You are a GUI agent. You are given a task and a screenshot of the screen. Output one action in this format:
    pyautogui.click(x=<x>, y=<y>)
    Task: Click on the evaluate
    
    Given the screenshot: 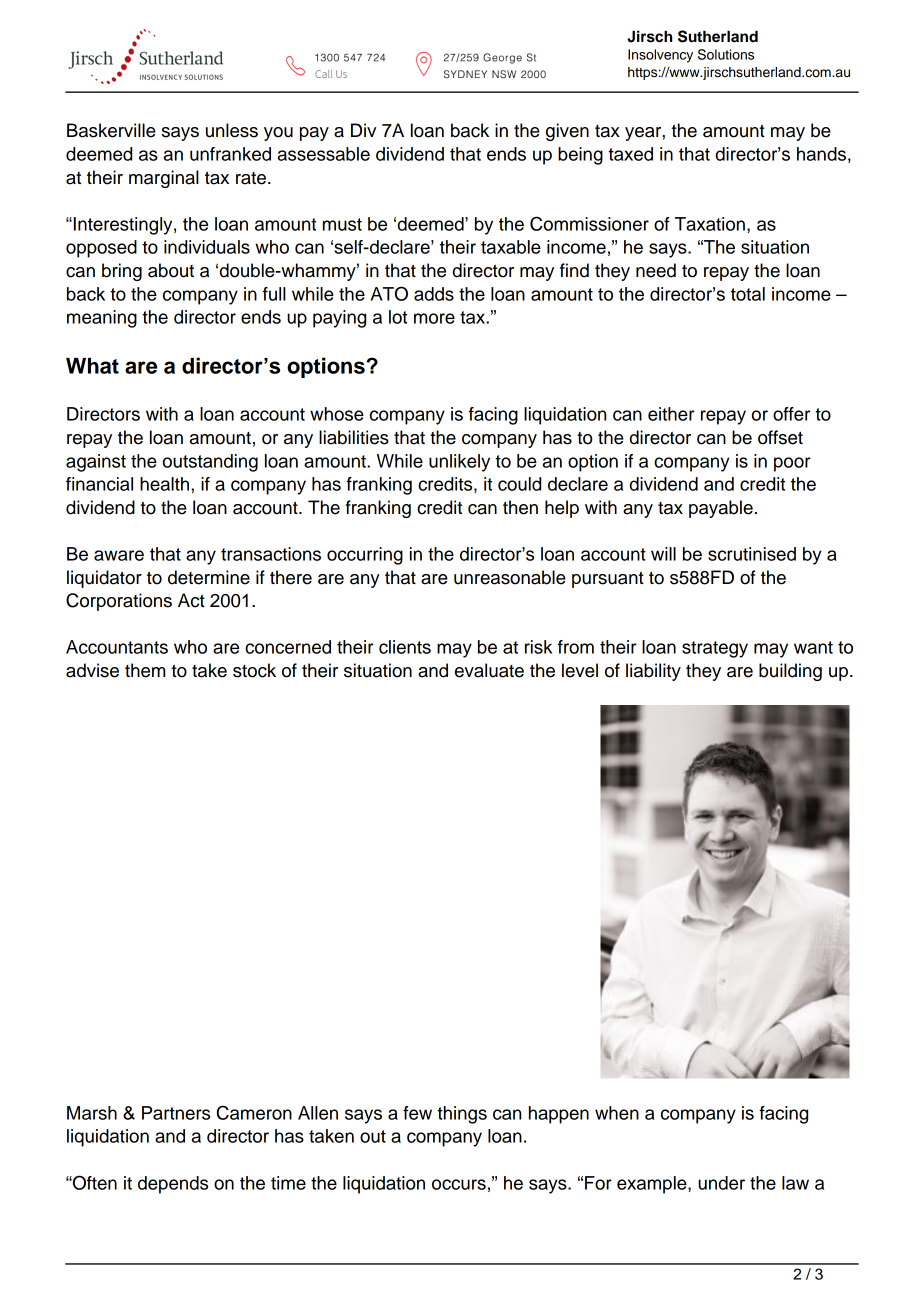 What is the action you would take?
    pyautogui.click(x=489, y=670)
